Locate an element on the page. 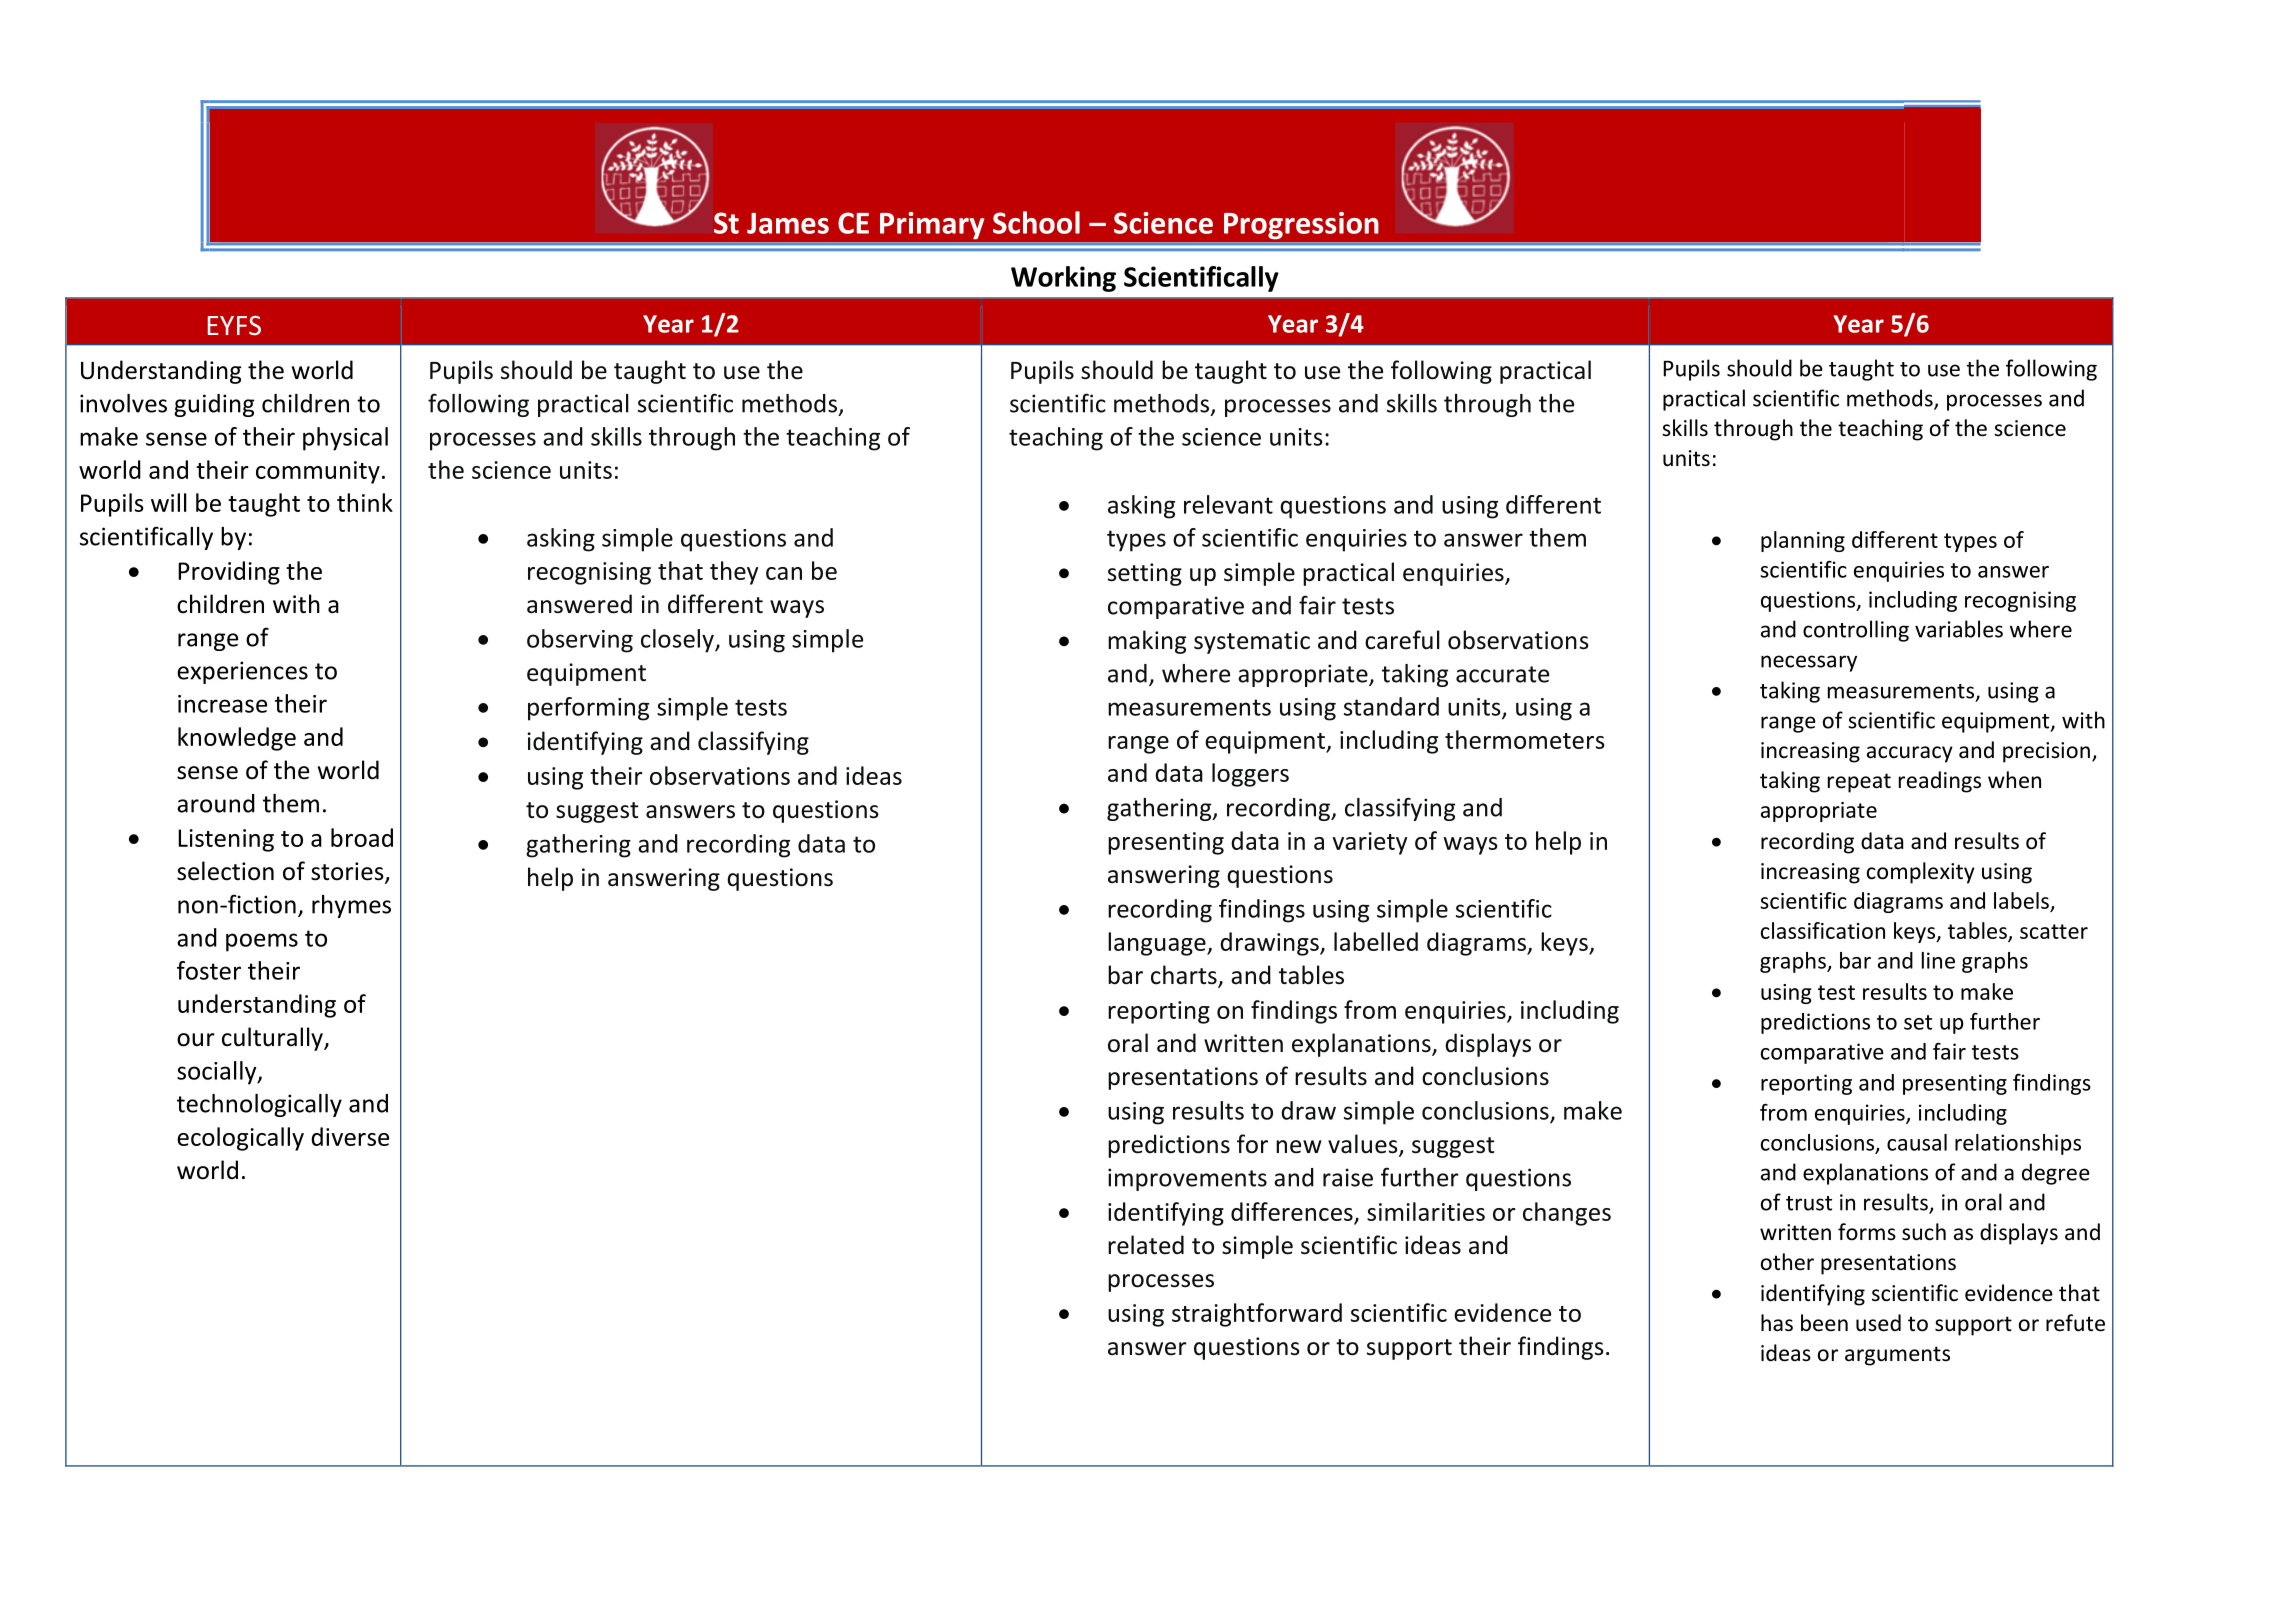 This document has width=2289, height=1618. diverse is located at coordinates (350, 1136).
